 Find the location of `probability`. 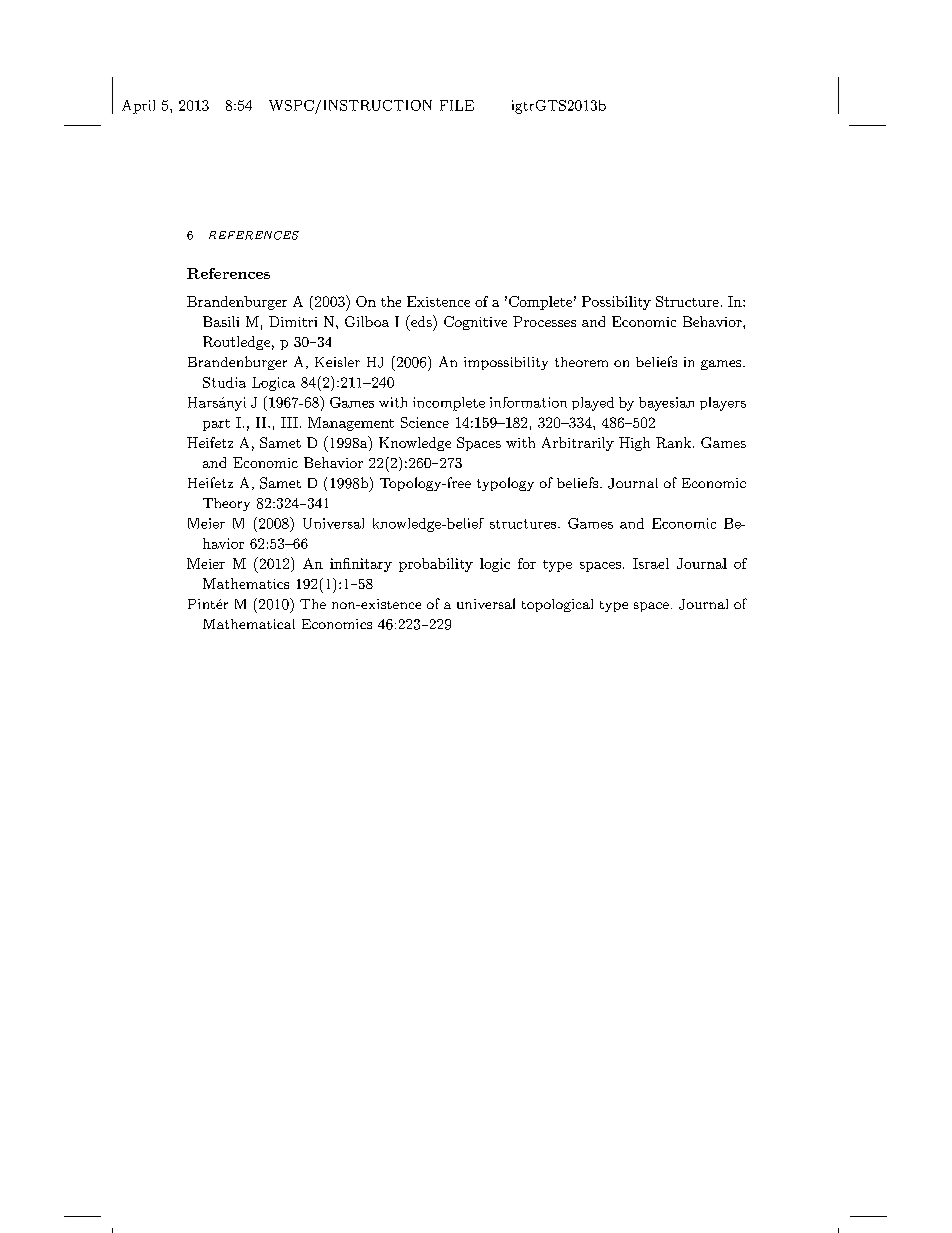

probability is located at coordinates (436, 565).
